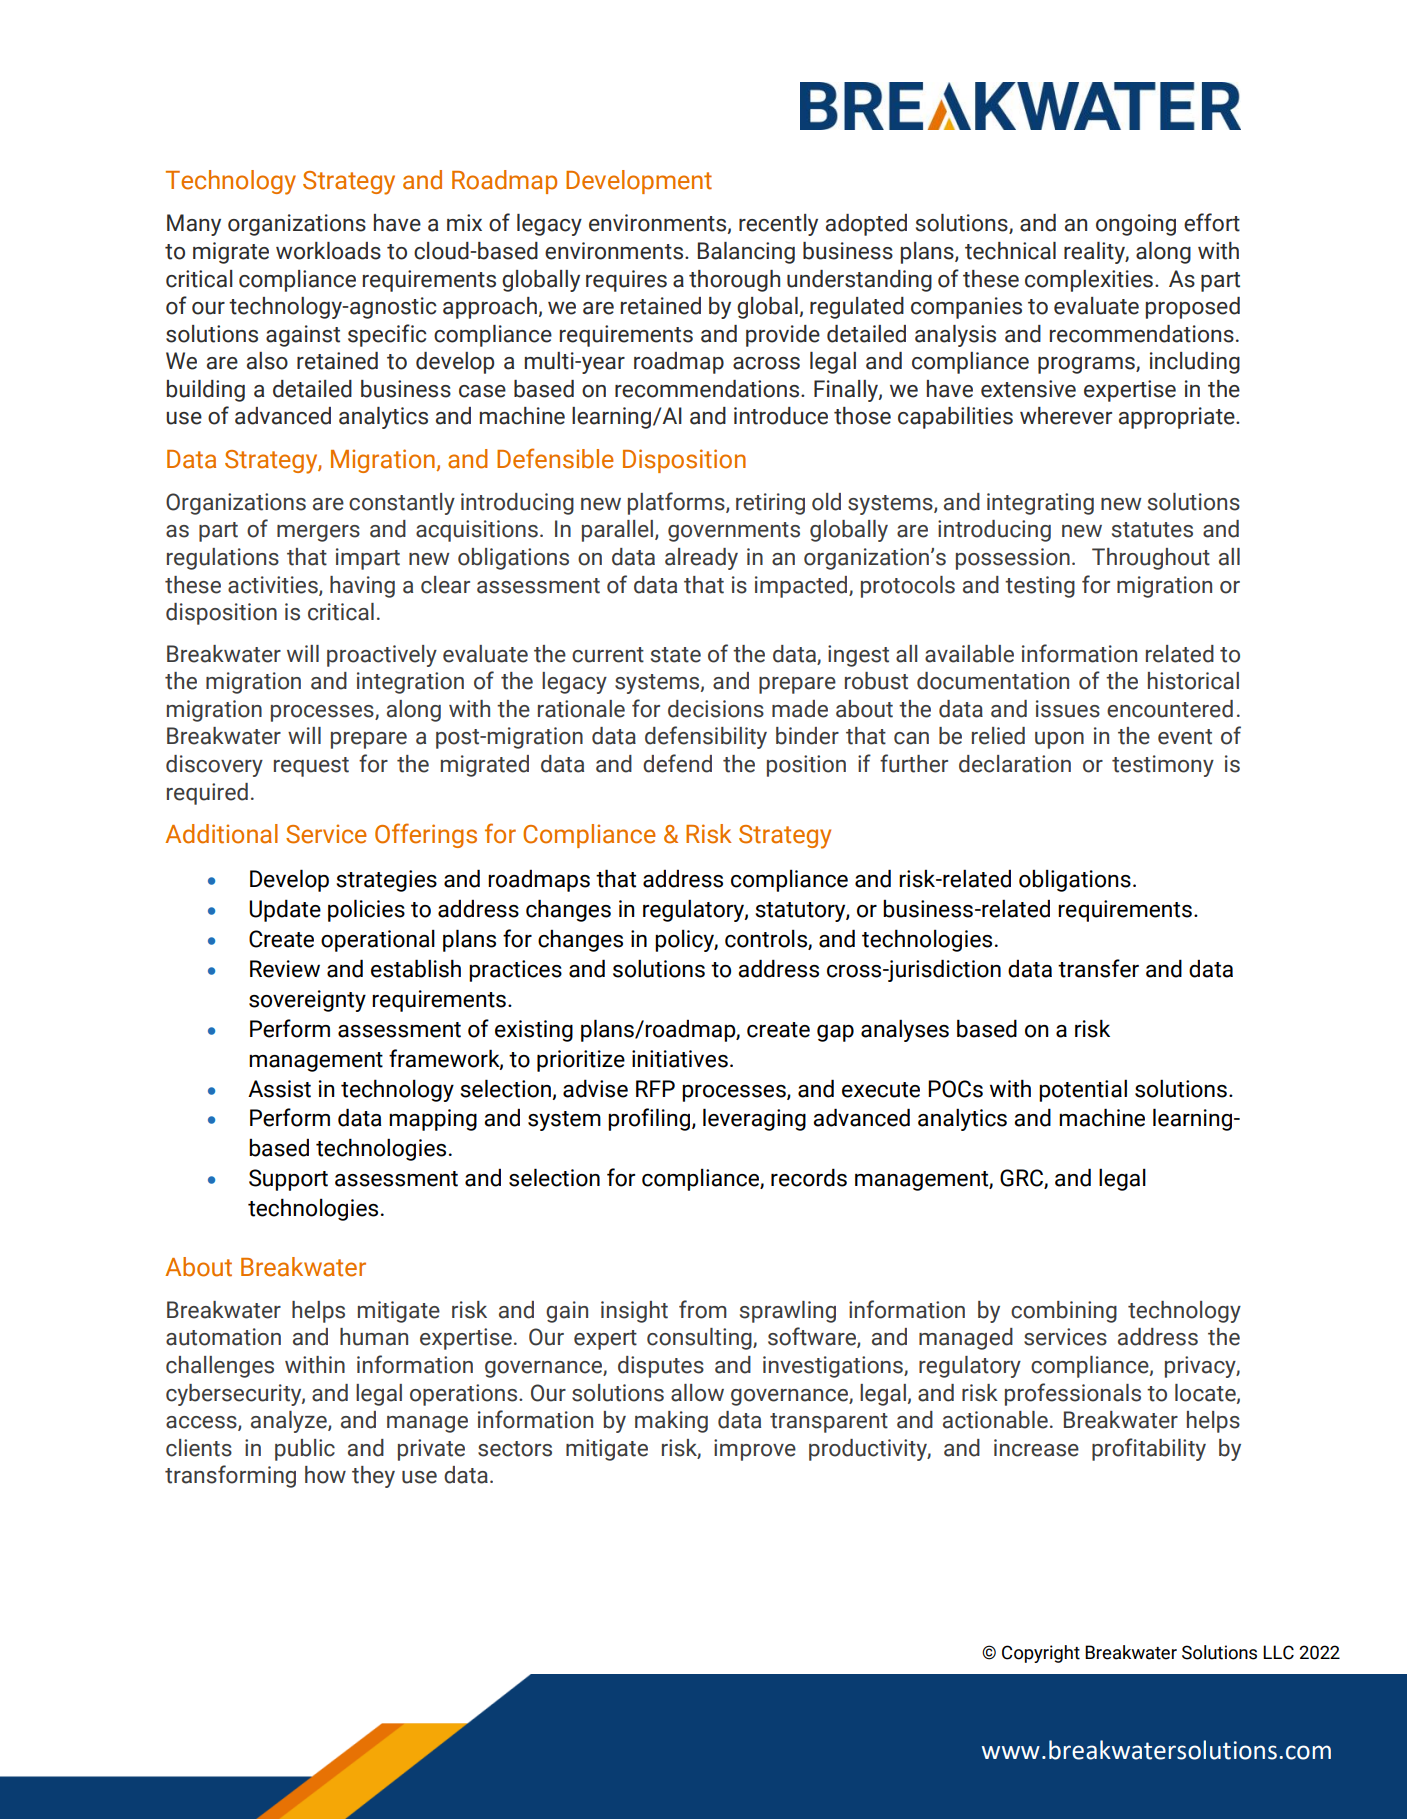  What do you see at coordinates (328, 251) in the document?
I see `workloads` at bounding box center [328, 251].
